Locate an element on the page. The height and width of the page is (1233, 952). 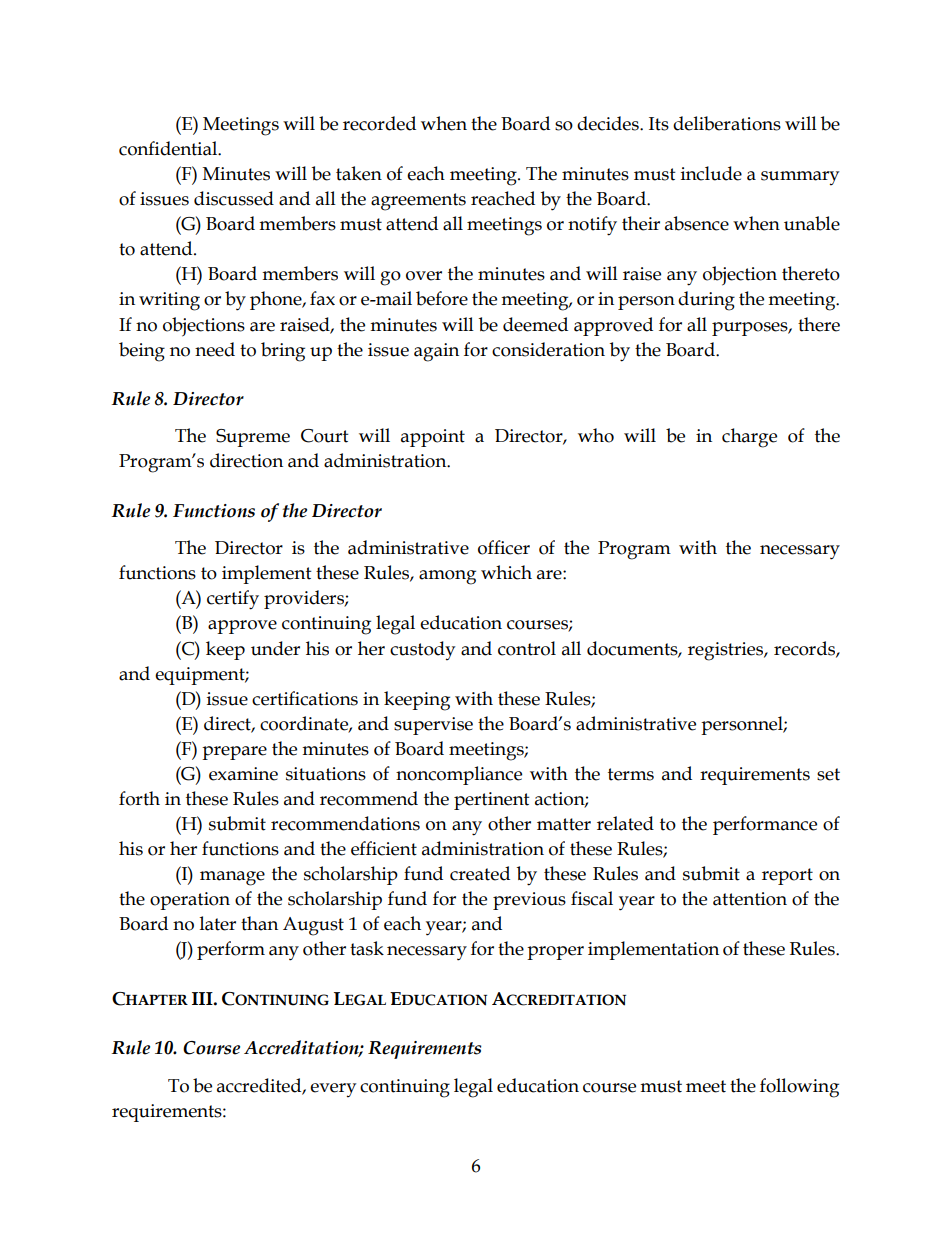
deliberations is located at coordinates (727, 123).
